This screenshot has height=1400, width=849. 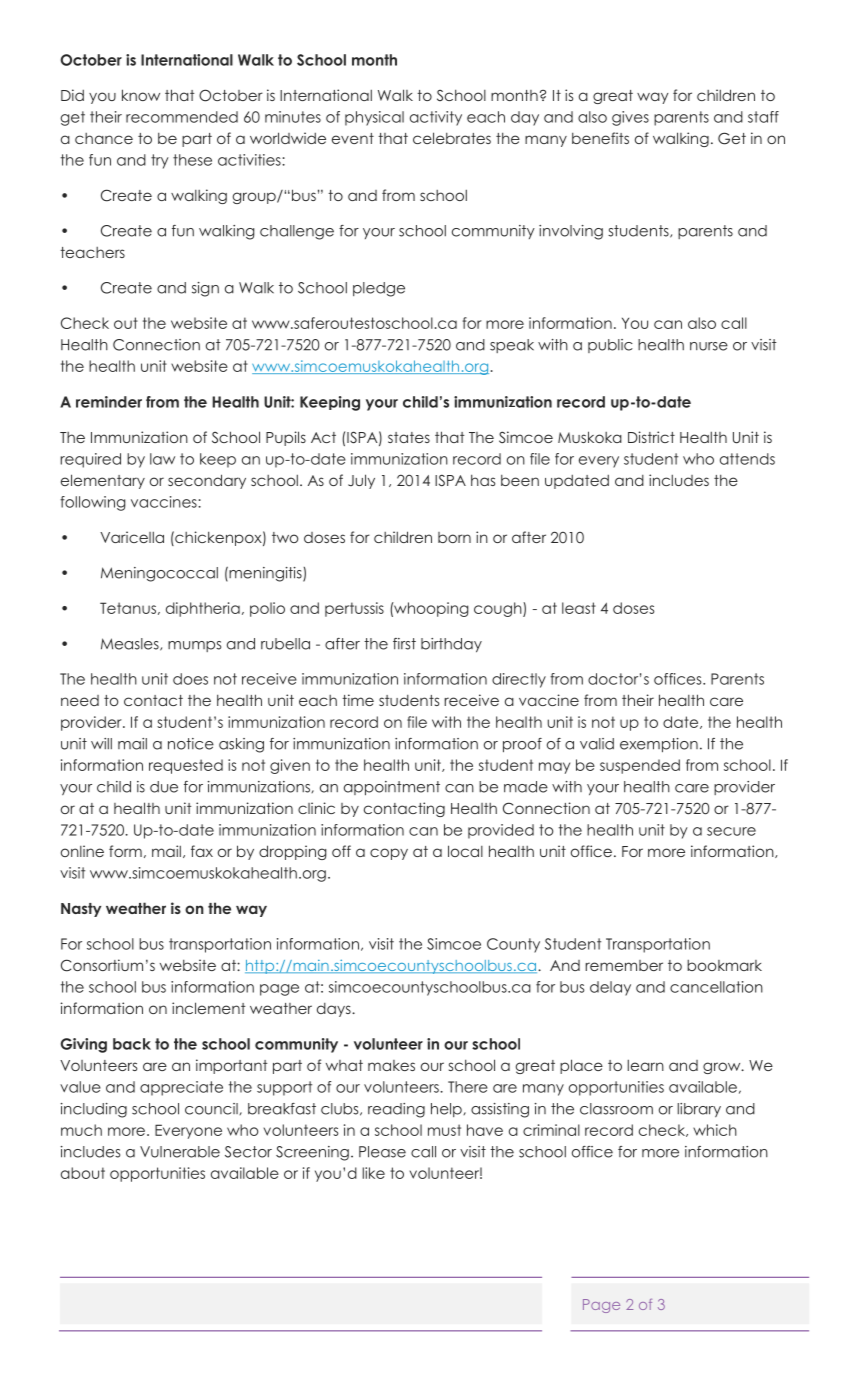 I want to click on must, so click(x=444, y=1130).
